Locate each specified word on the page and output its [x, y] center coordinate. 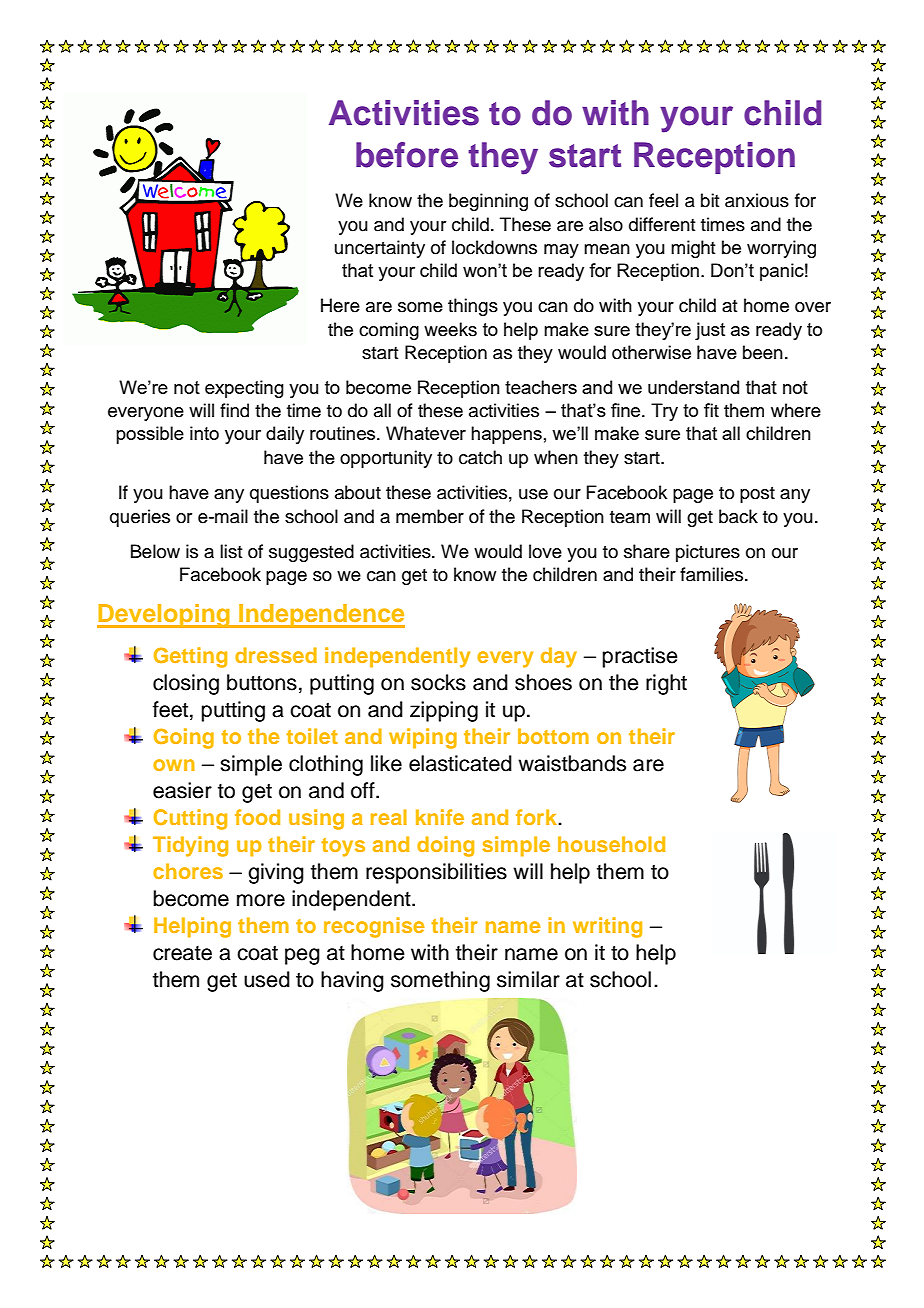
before [407, 155]
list [231, 551]
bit [710, 200]
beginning [488, 202]
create [182, 953]
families [713, 574]
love [545, 551]
